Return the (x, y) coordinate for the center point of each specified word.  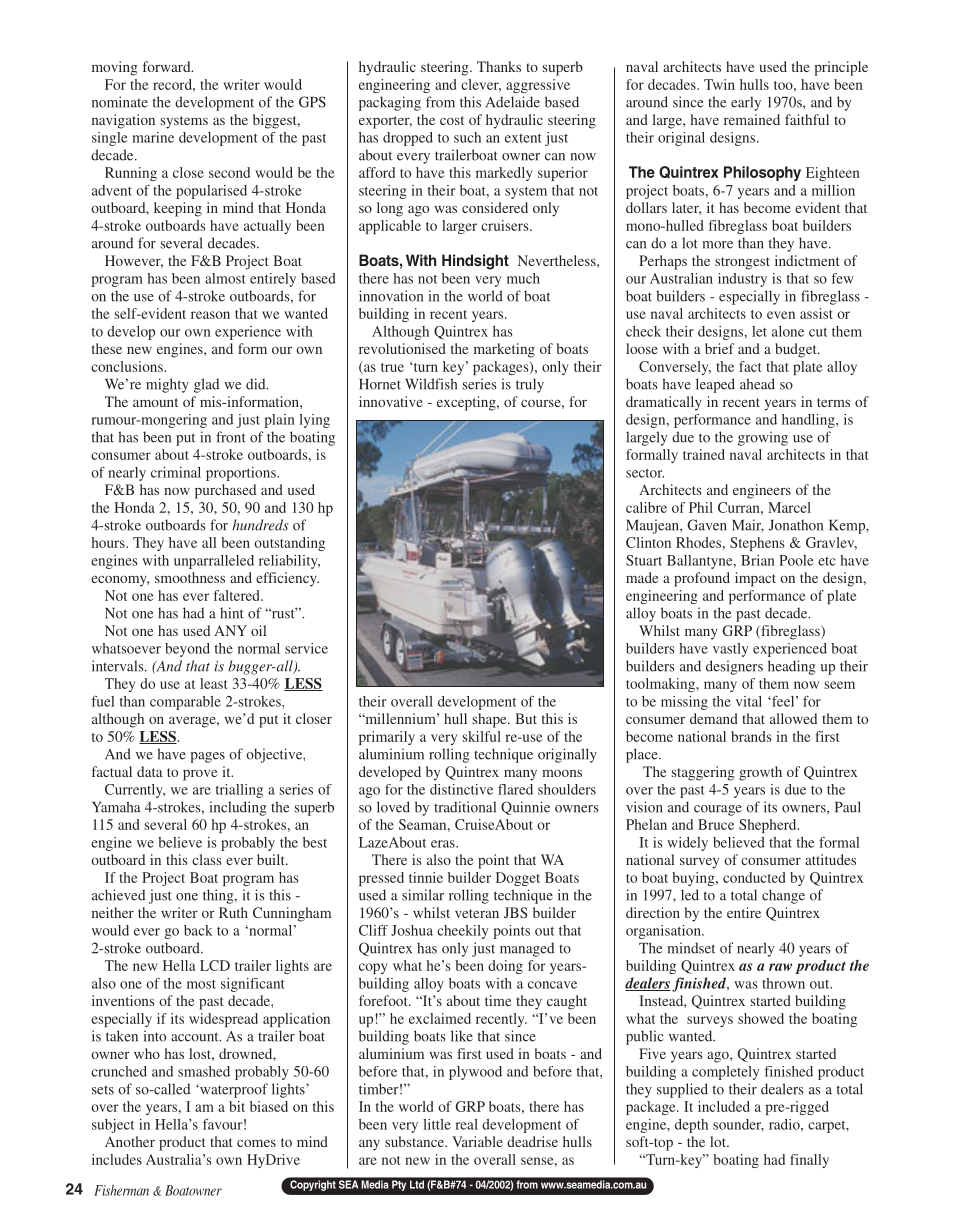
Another (130, 1141)
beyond (187, 650)
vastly (730, 650)
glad (206, 385)
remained (752, 119)
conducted (754, 877)
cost (452, 120)
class (207, 859)
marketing (504, 350)
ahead (757, 384)
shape (491, 720)
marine (153, 137)
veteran (477, 913)
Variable (477, 1141)
